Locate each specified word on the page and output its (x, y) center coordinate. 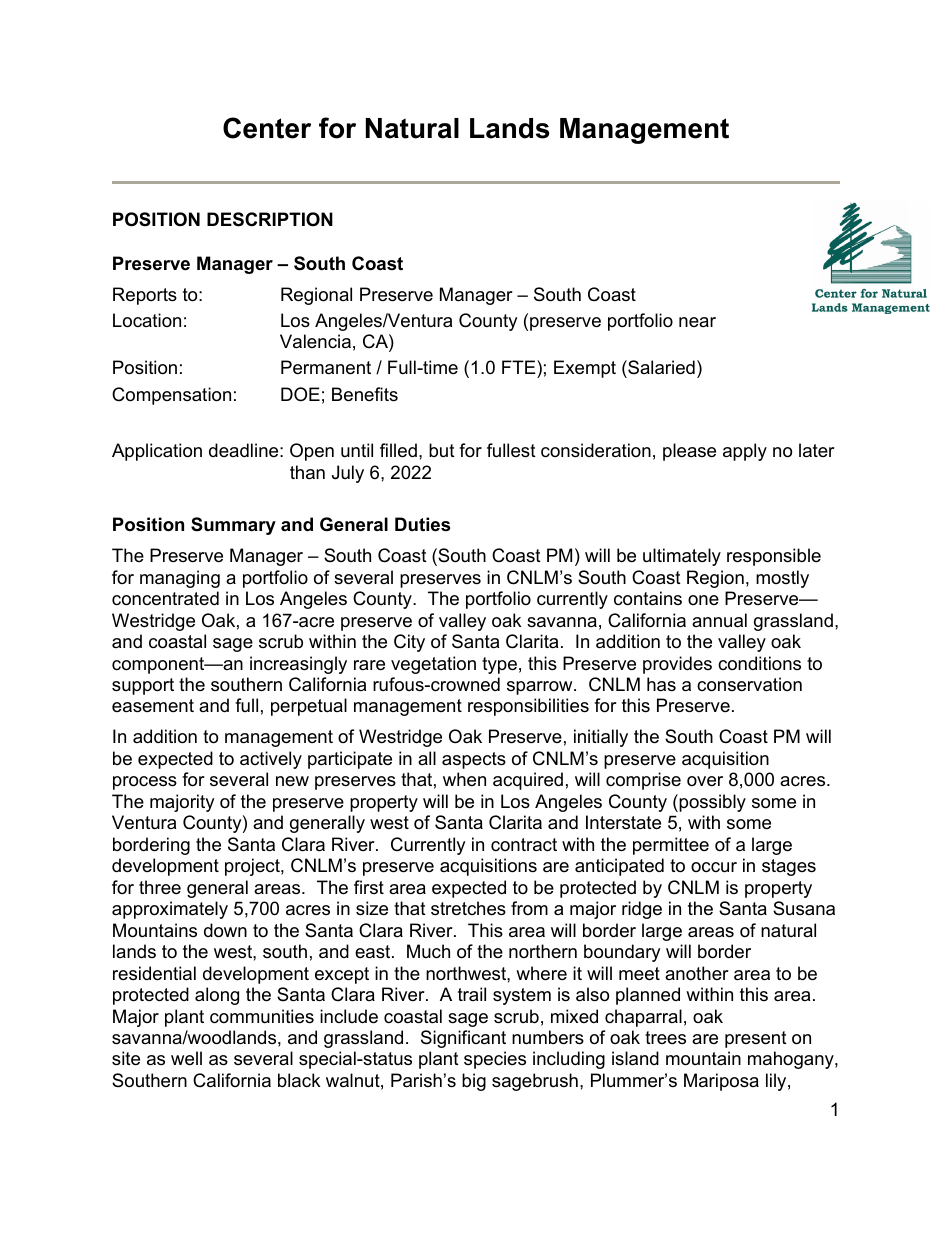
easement (153, 706)
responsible (774, 557)
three (160, 887)
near (697, 322)
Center (267, 128)
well (186, 1058)
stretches (468, 908)
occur (714, 867)
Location (147, 320)
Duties (422, 524)
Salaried (660, 369)
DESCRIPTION (270, 219)
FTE (520, 367)
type (499, 665)
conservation (749, 684)
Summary (233, 526)
